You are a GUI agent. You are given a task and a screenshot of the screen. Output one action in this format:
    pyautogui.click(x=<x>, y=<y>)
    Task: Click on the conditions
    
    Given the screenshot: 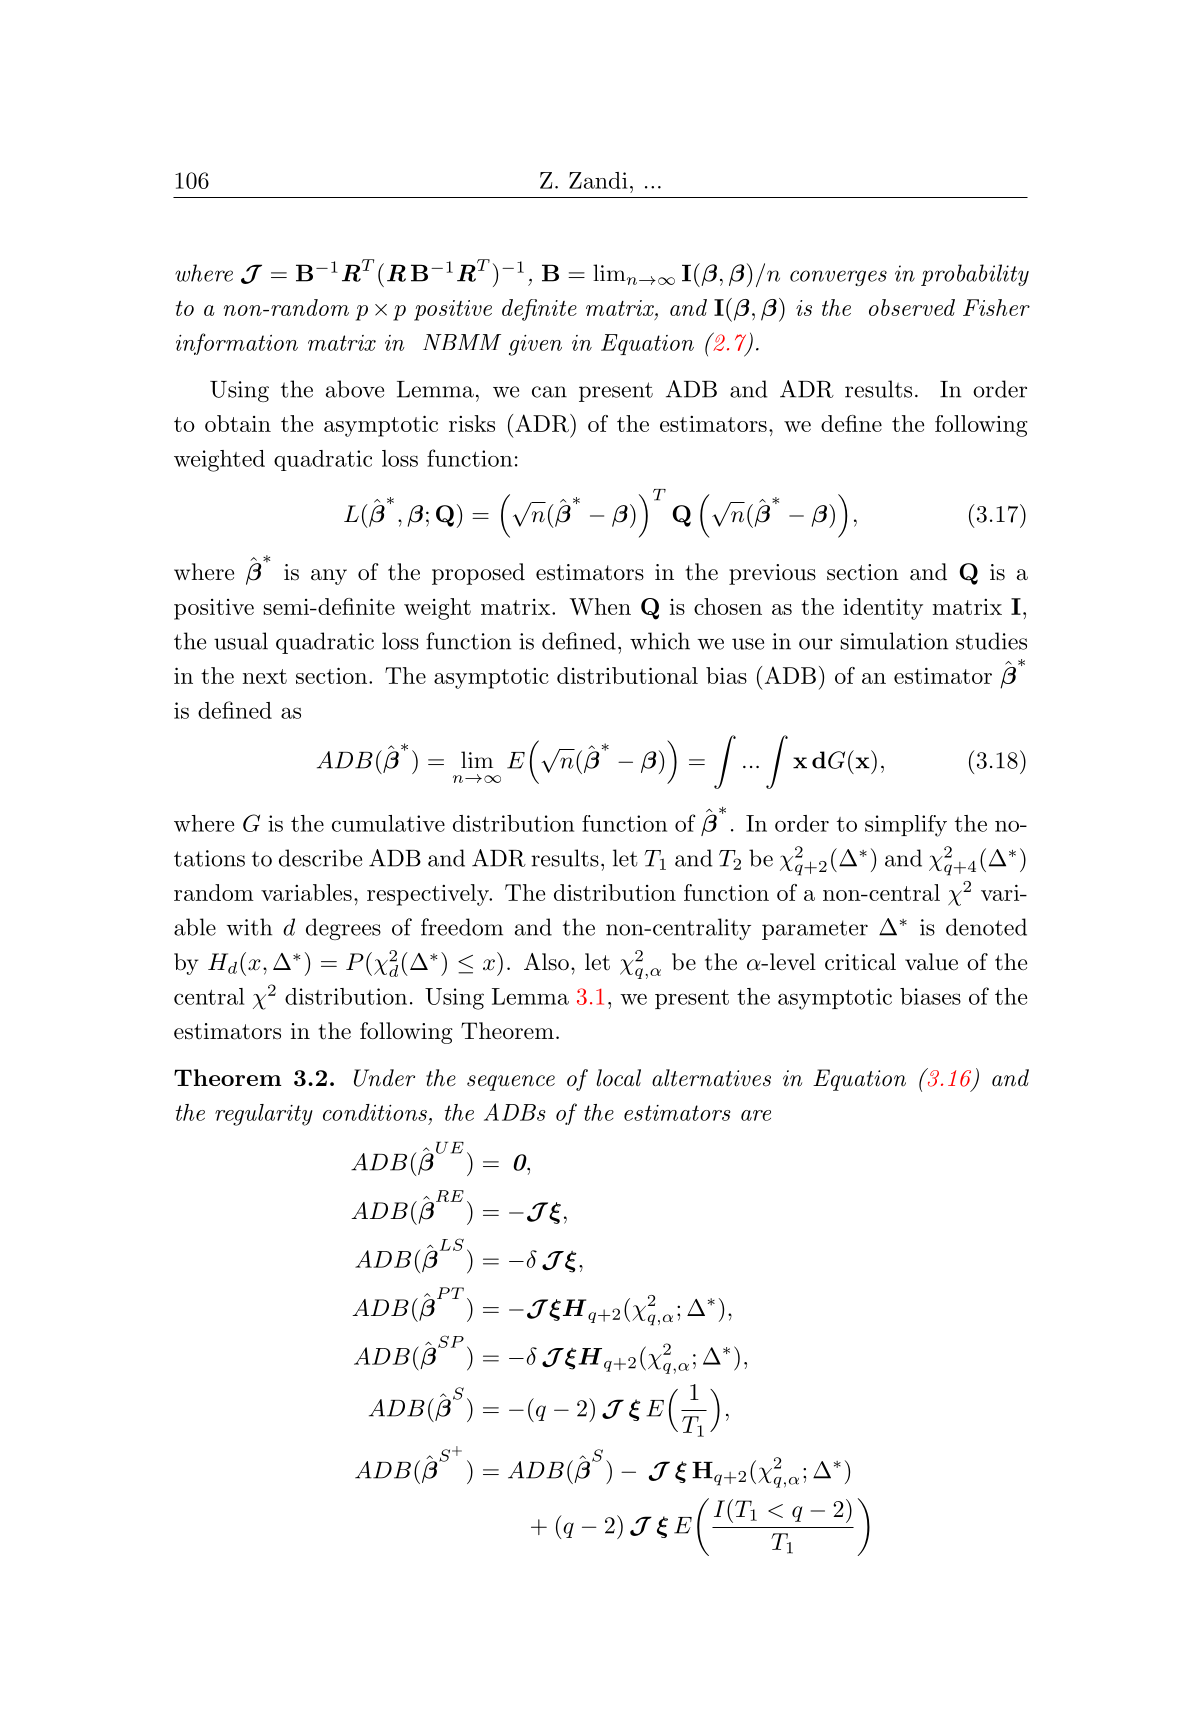 What is the action you would take?
    pyautogui.click(x=375, y=1112)
